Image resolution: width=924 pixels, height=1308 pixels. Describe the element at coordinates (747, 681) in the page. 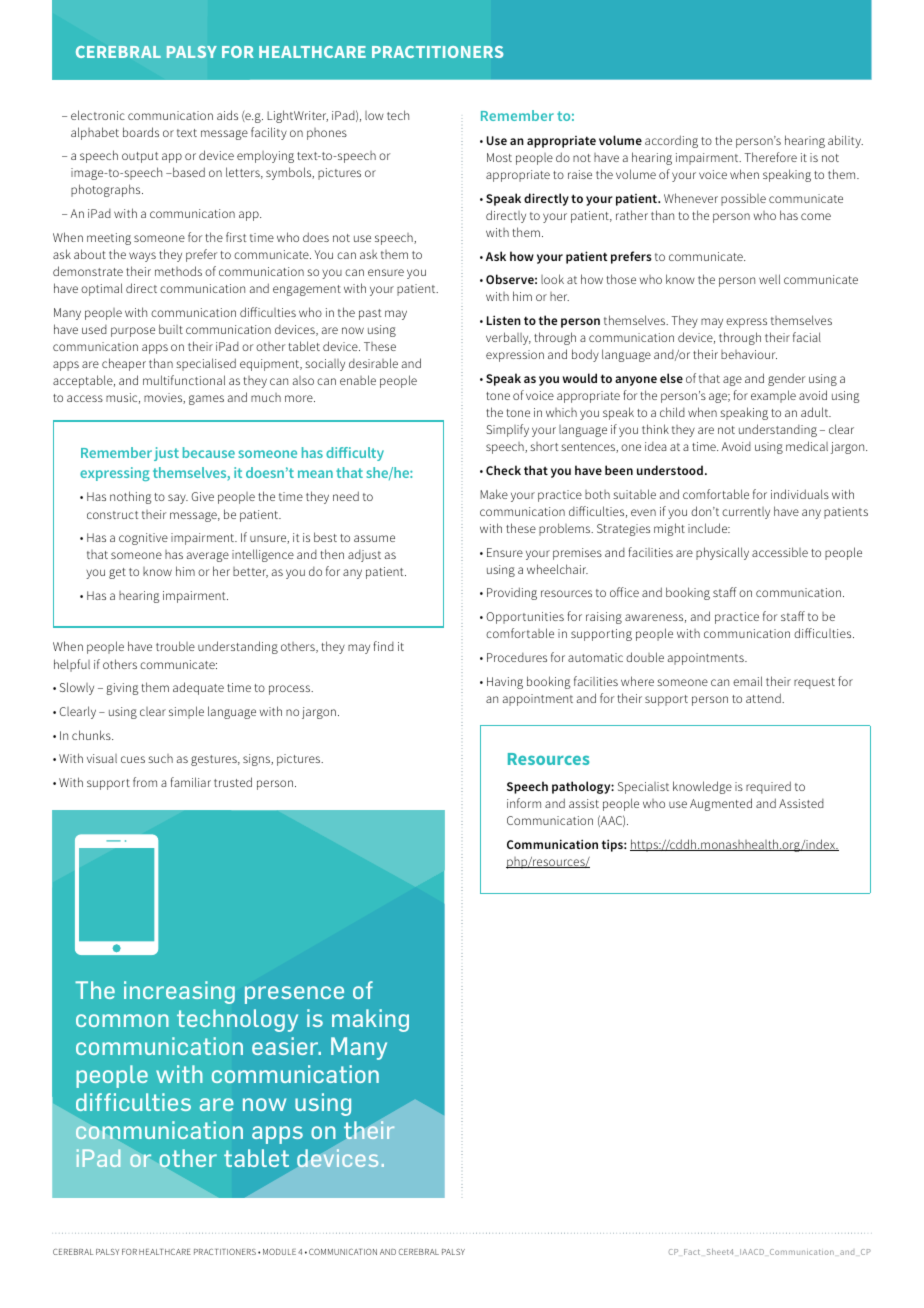

I see `email` at that location.
